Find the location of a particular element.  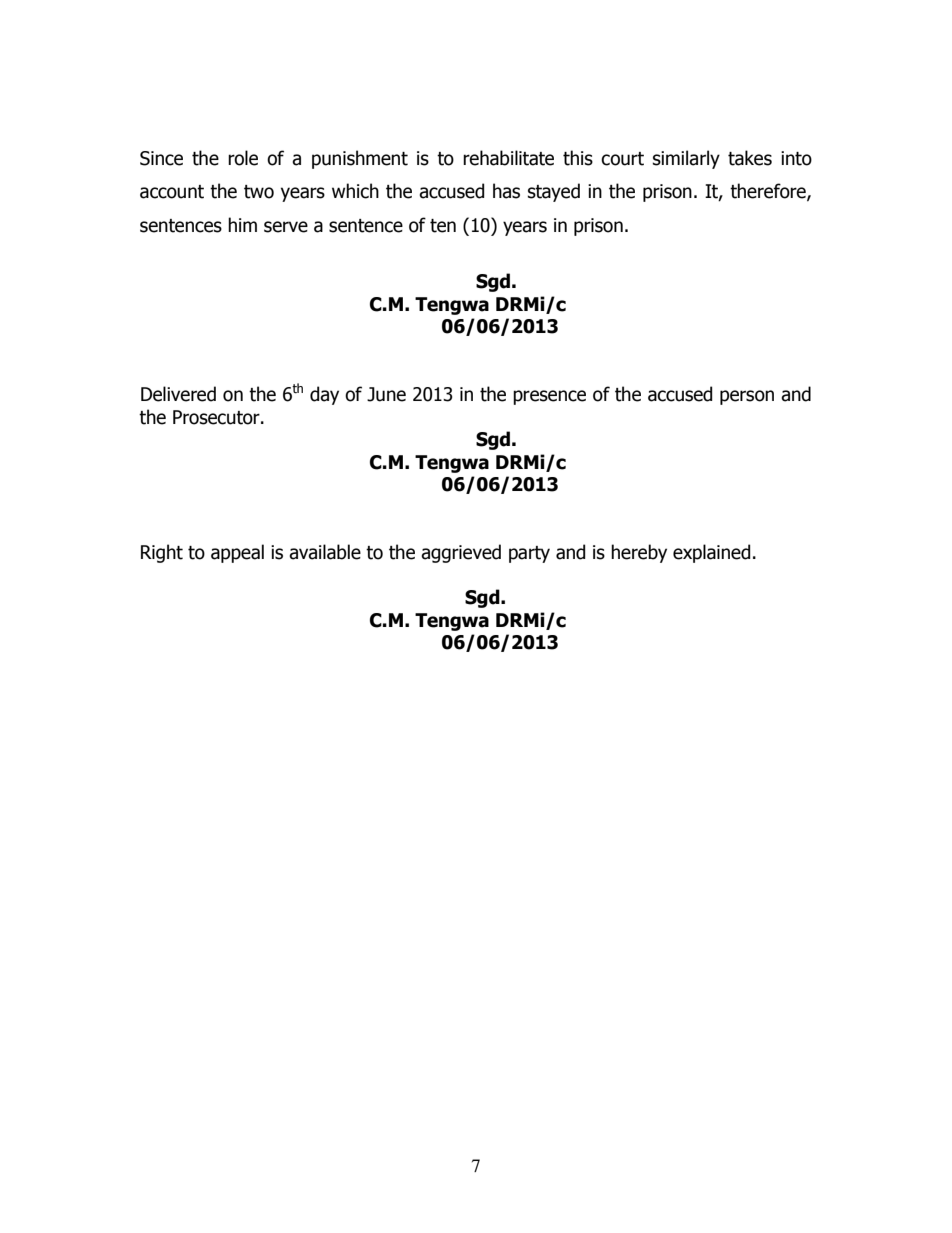

day is located at coordinates (324, 395).
